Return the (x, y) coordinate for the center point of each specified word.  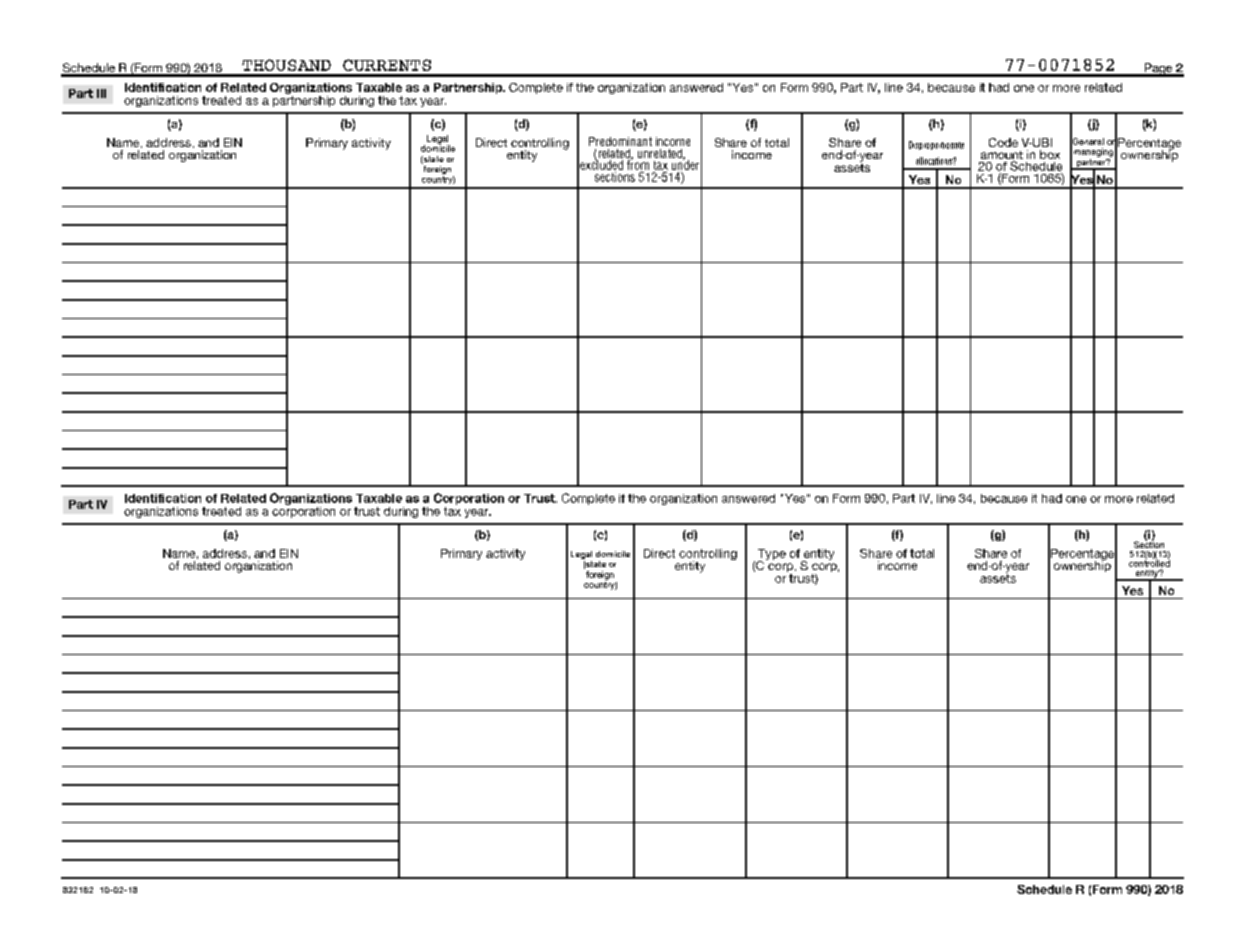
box (1050, 154)
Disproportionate (936, 145)
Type (771, 556)
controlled (1149, 562)
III (101, 93)
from (638, 164)
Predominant (620, 141)
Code (1003, 142)
